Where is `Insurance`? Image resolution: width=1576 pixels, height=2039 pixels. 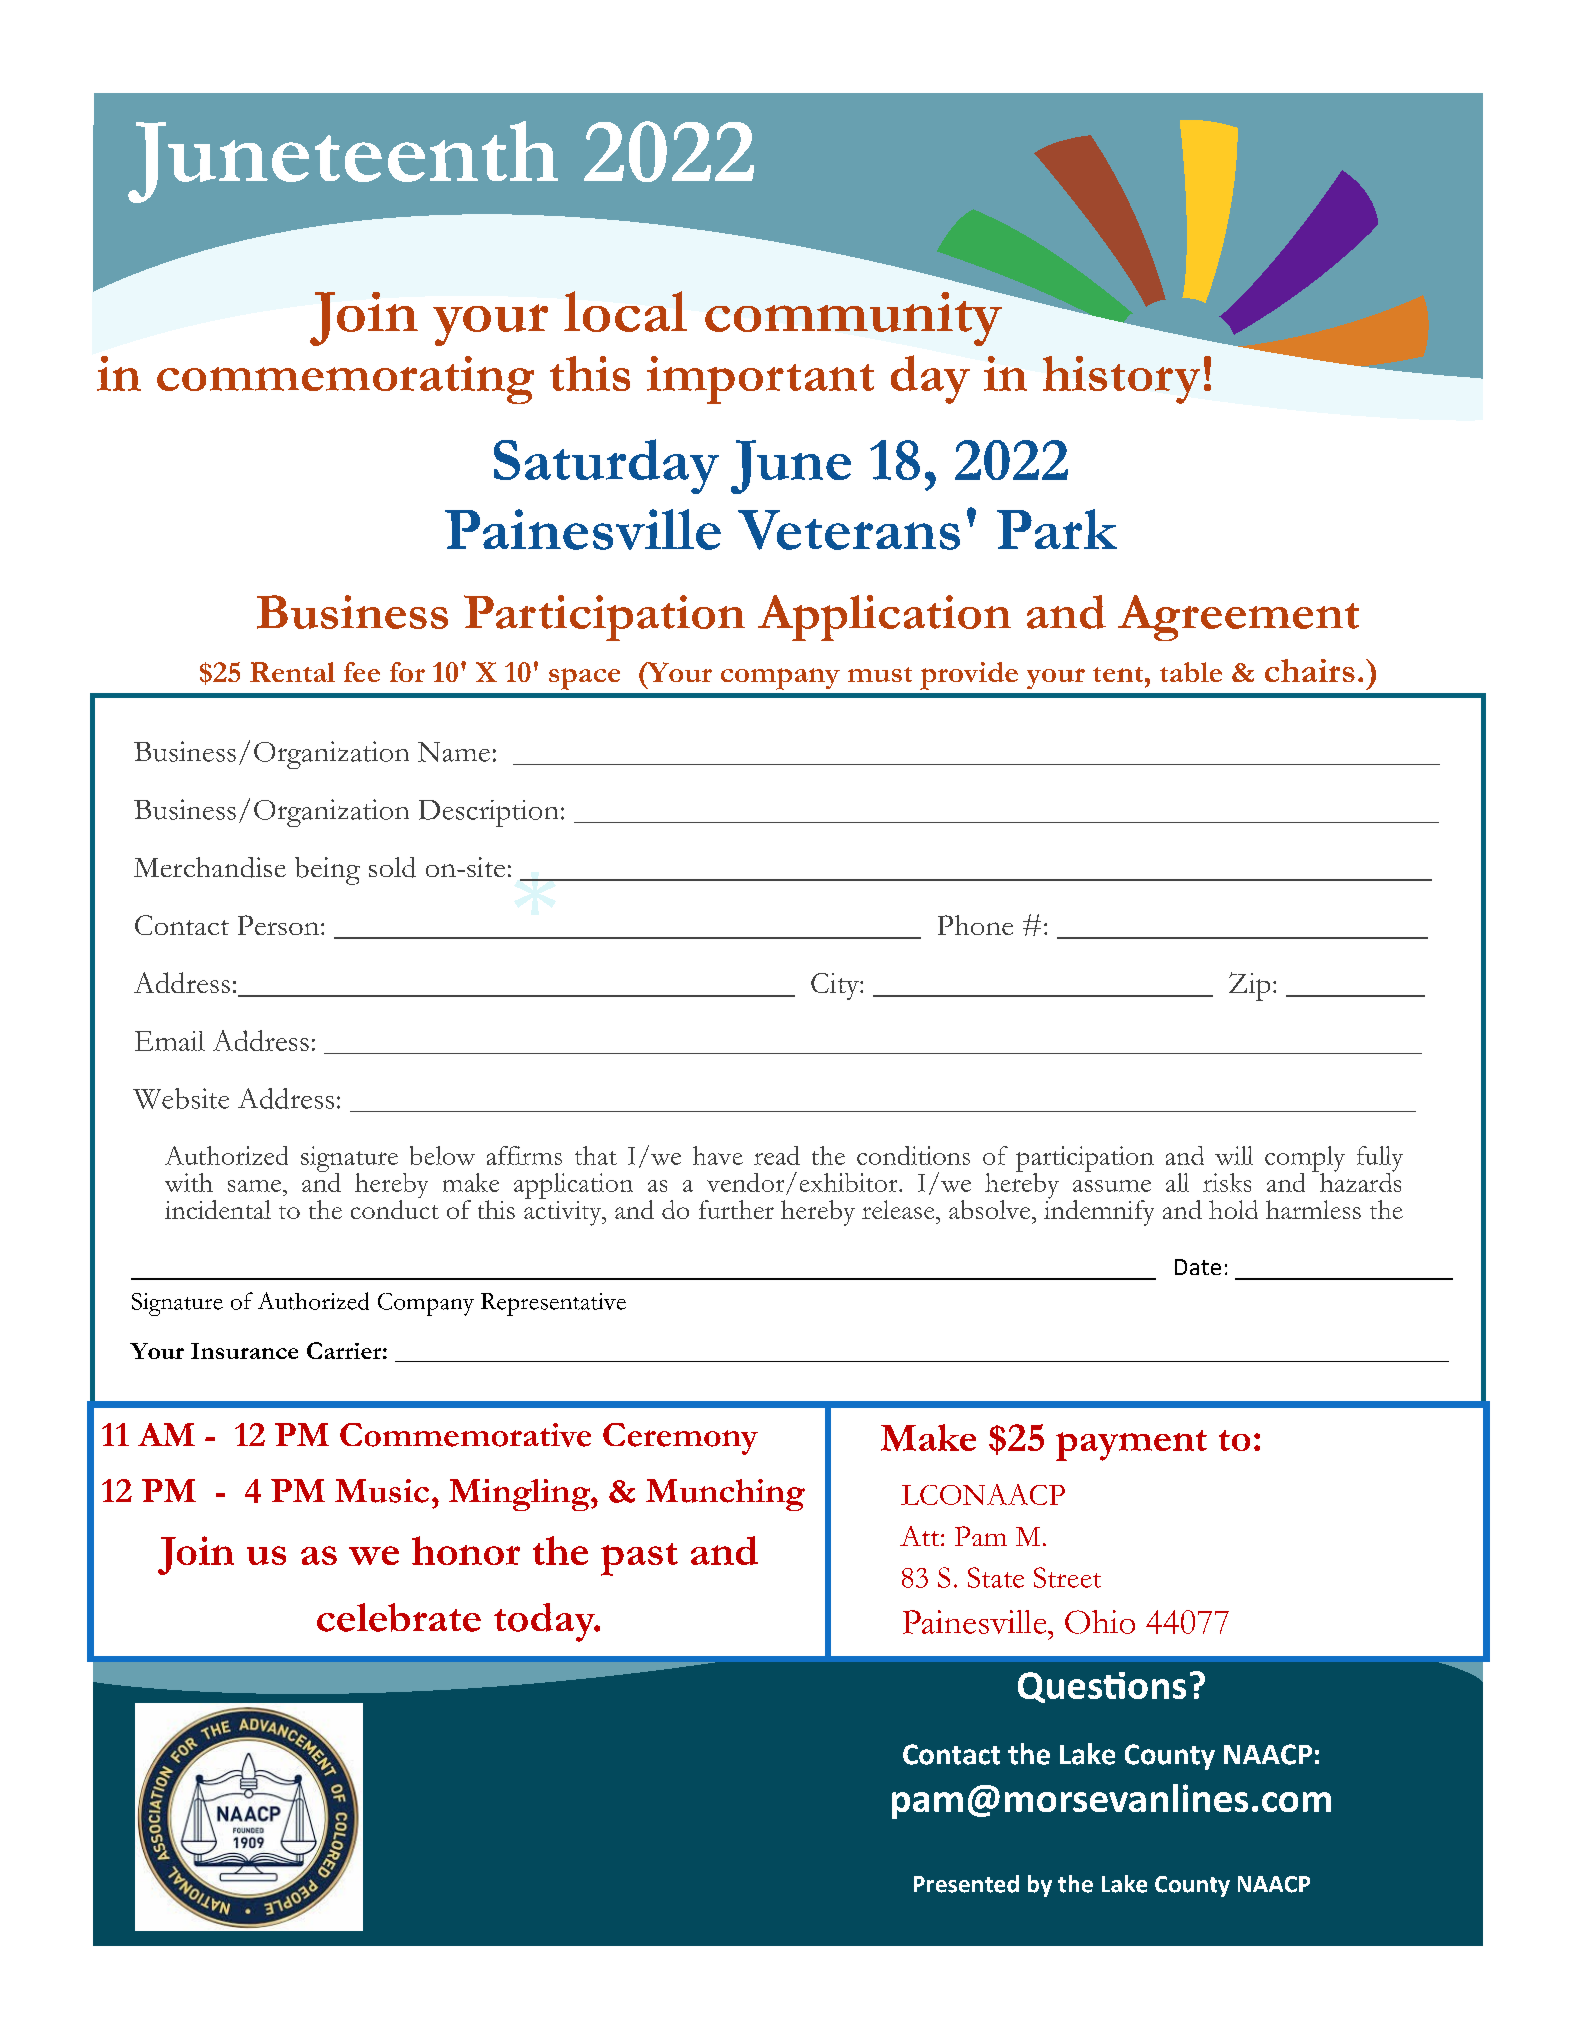
Insurance is located at coordinates (244, 1351).
